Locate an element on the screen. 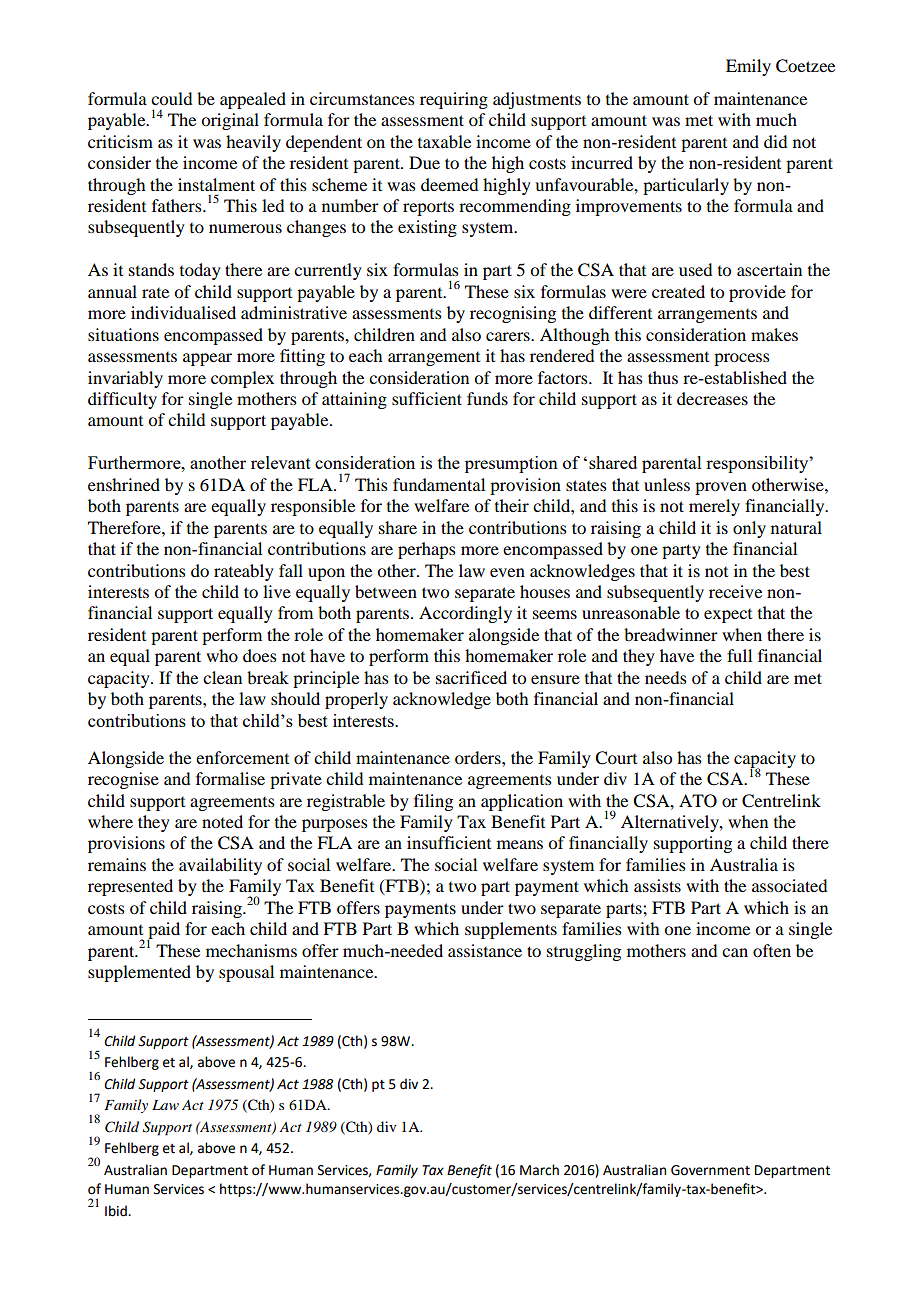 This screenshot has height=1308, width=924. requiring is located at coordinates (454, 100).
